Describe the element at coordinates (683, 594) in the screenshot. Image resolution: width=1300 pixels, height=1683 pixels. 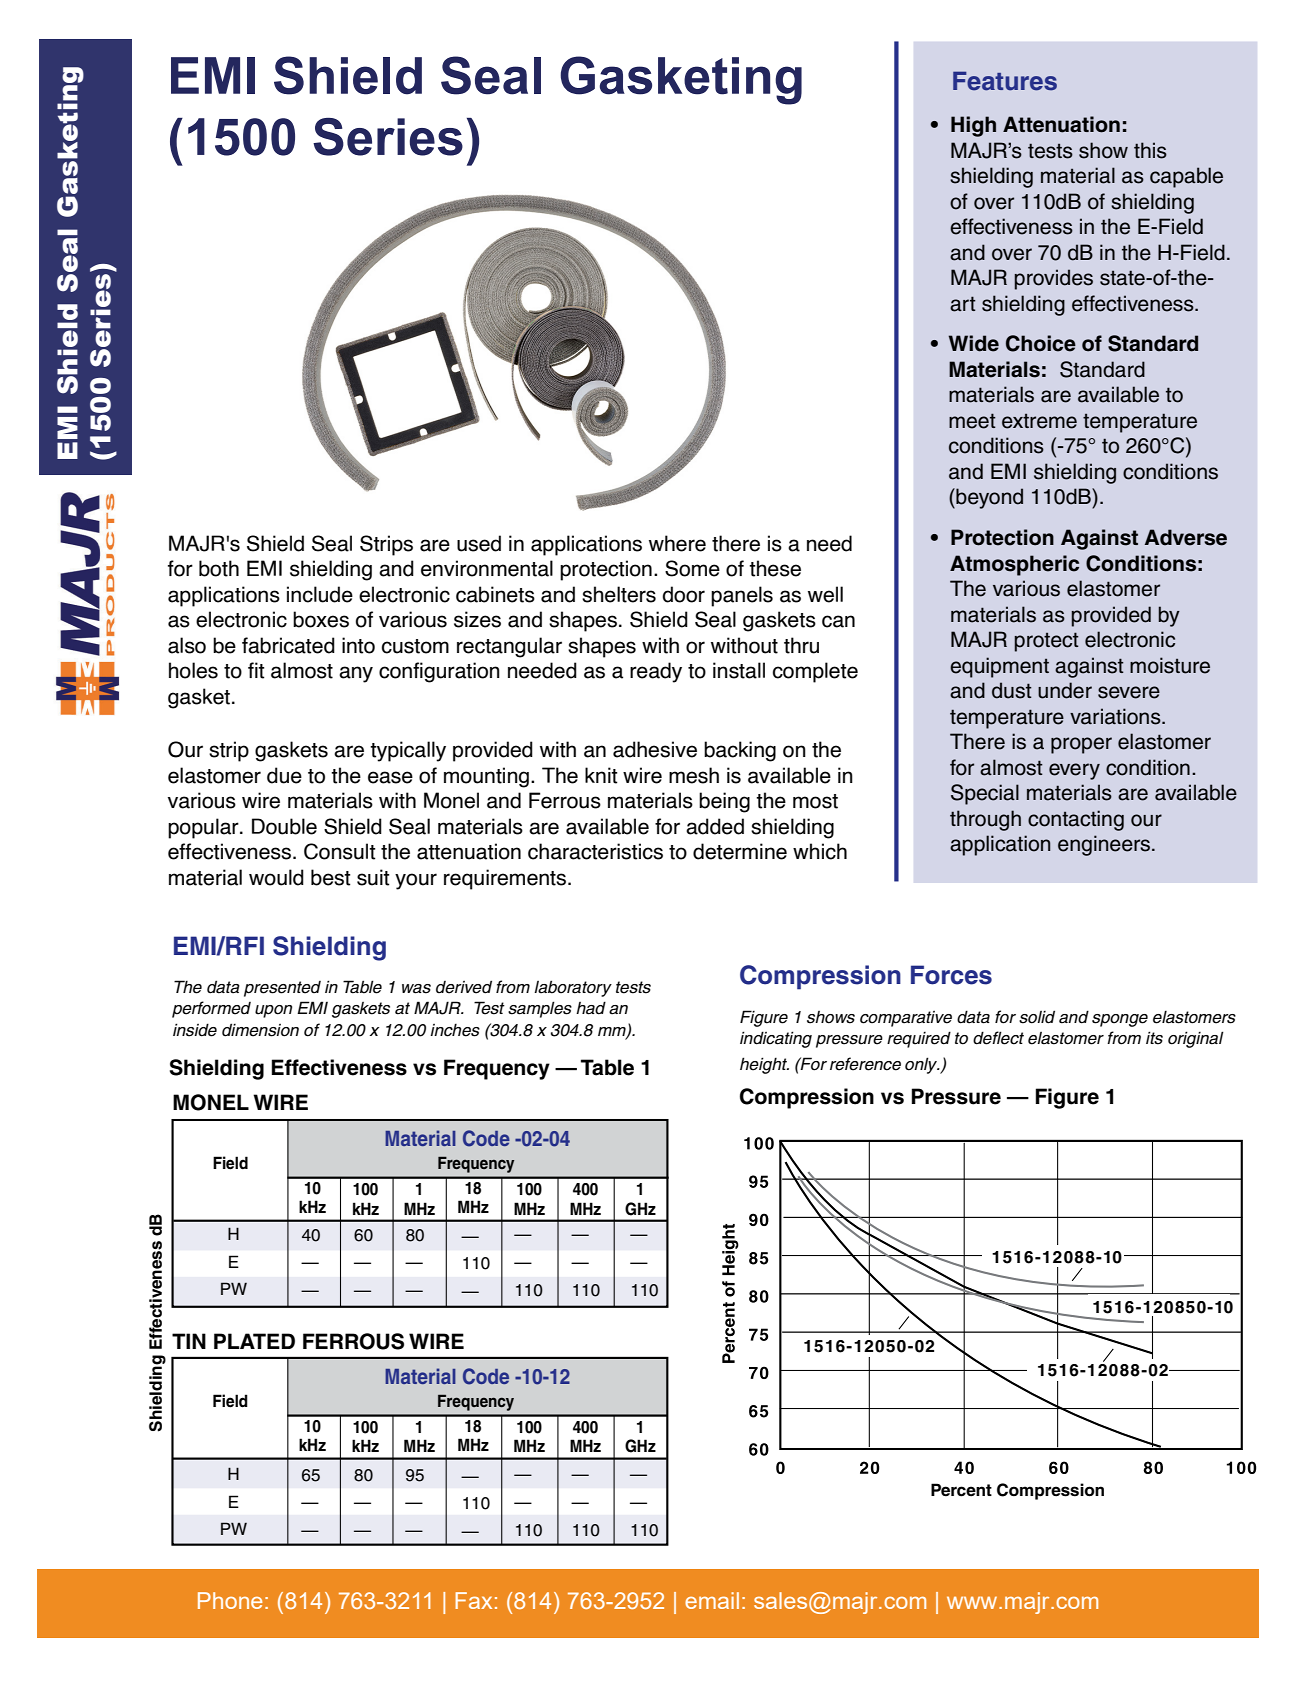
I see `door` at that location.
